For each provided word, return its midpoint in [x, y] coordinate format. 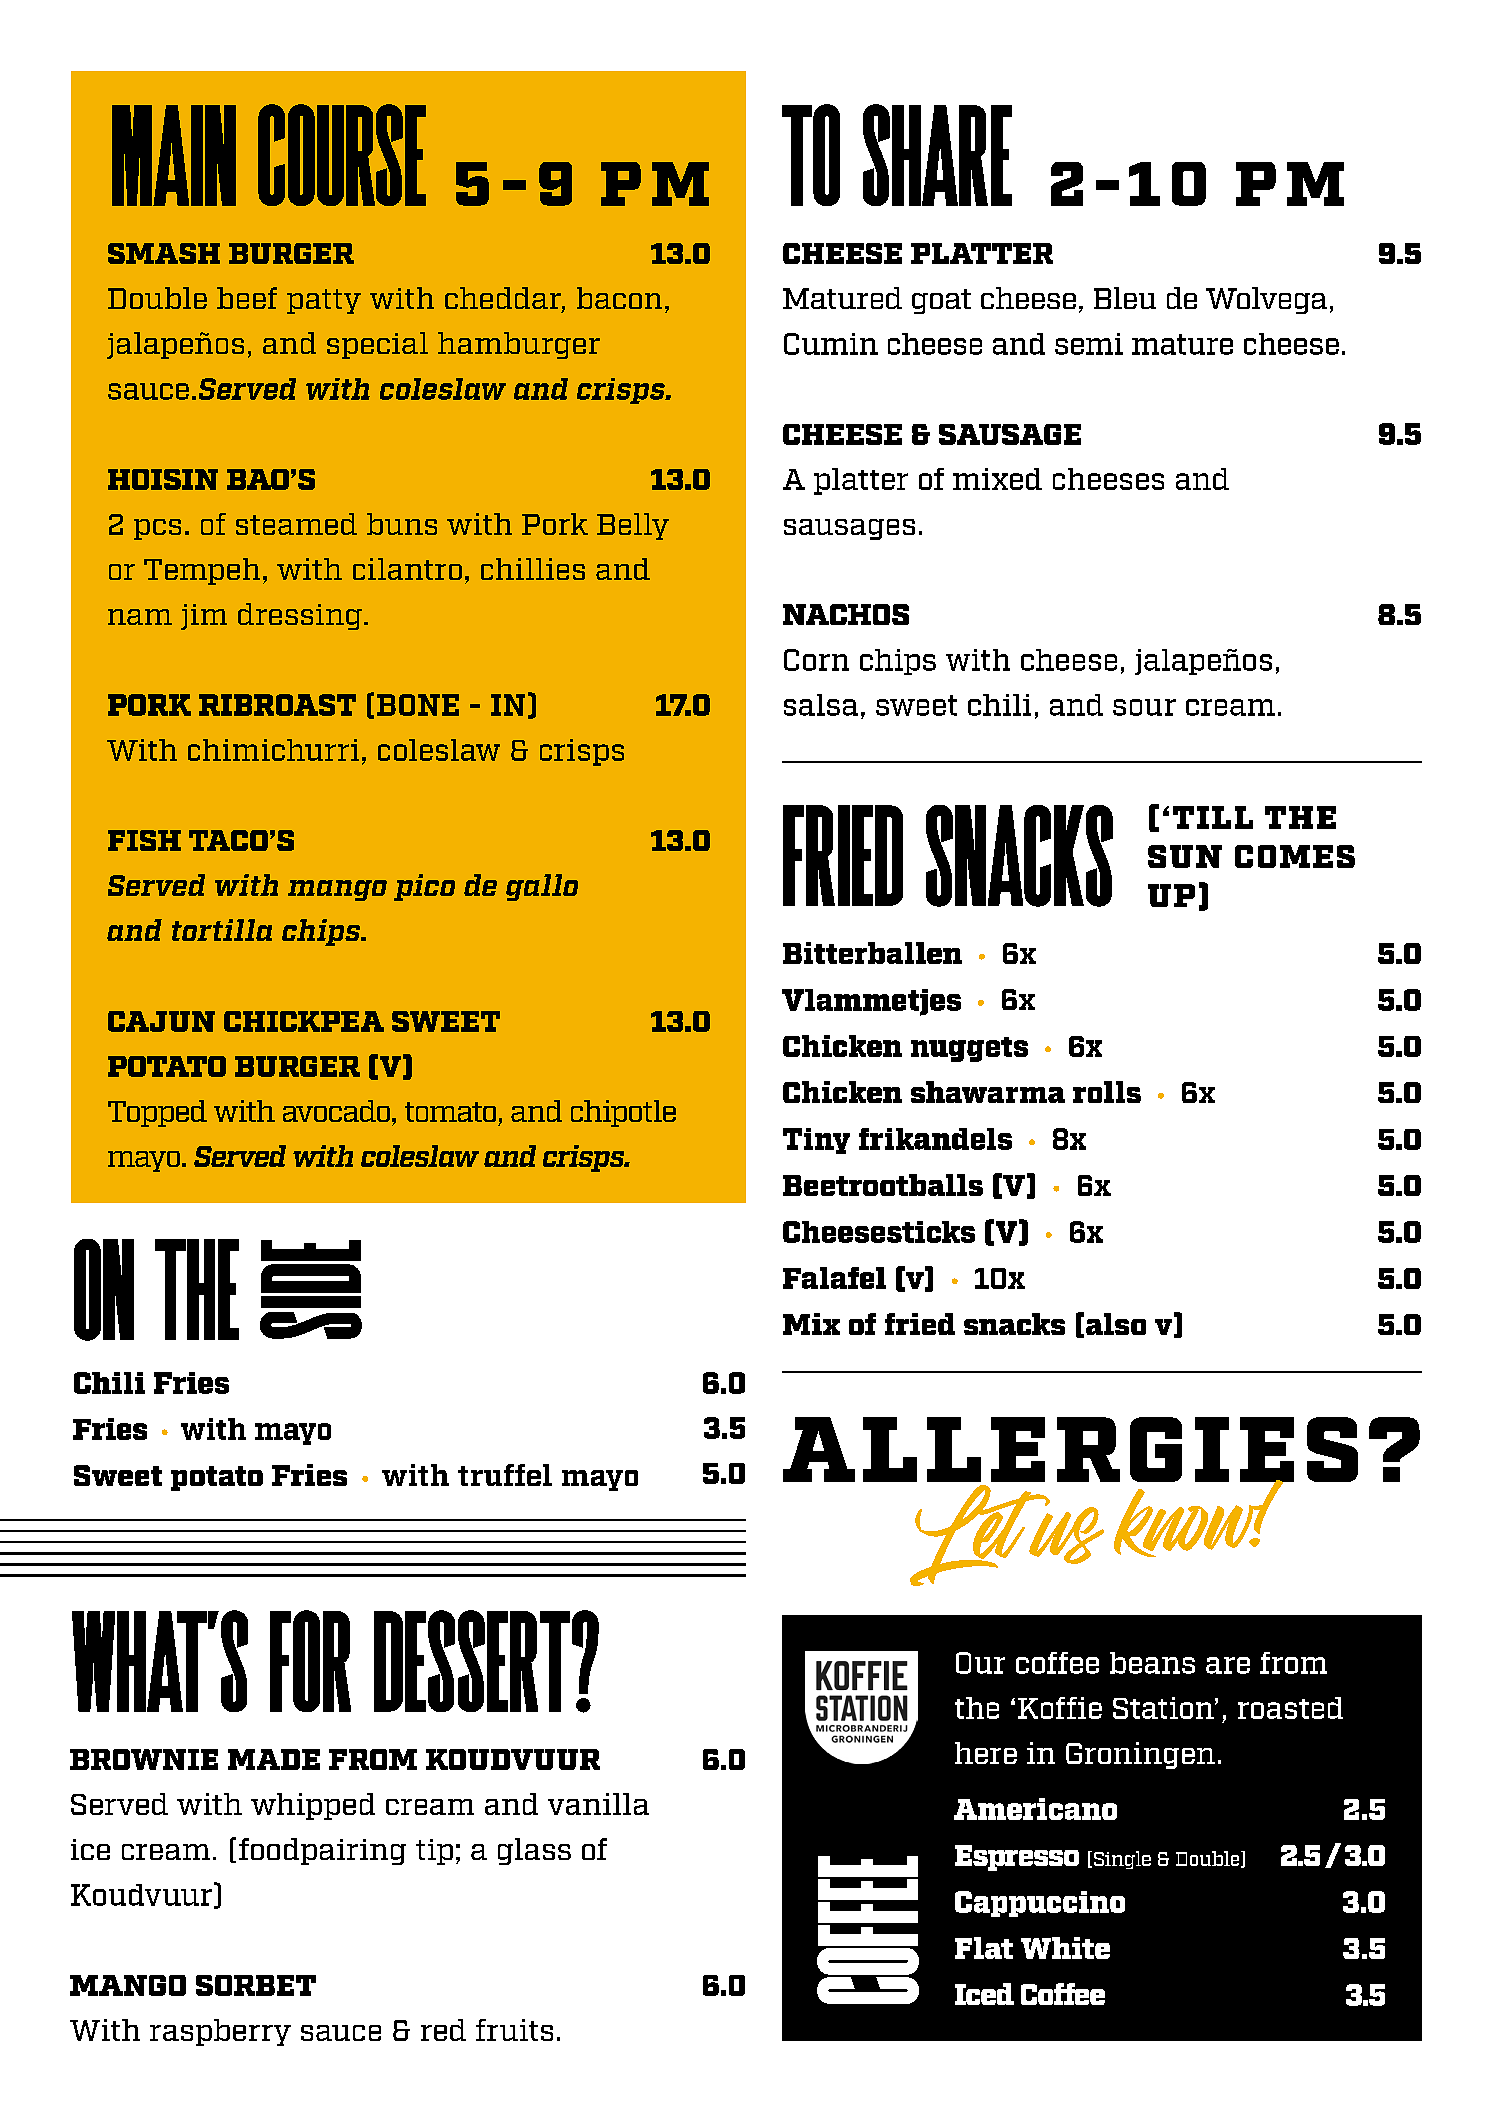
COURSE [342, 155]
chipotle [623, 1113]
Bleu [1125, 298]
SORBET [256, 1985]
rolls [1107, 1092]
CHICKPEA [304, 1021]
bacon [619, 298]
